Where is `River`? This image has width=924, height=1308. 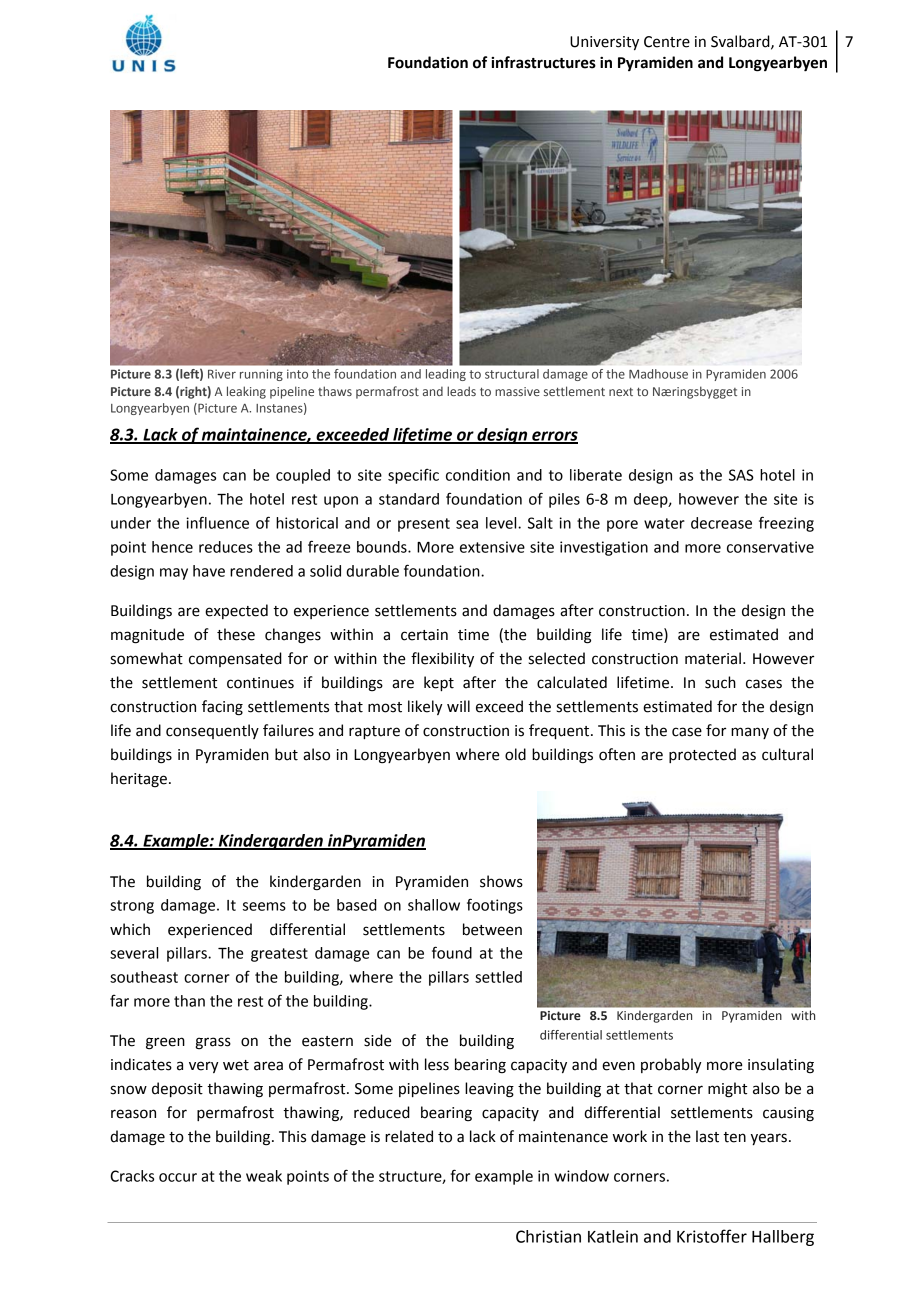
River is located at coordinates (222, 374).
